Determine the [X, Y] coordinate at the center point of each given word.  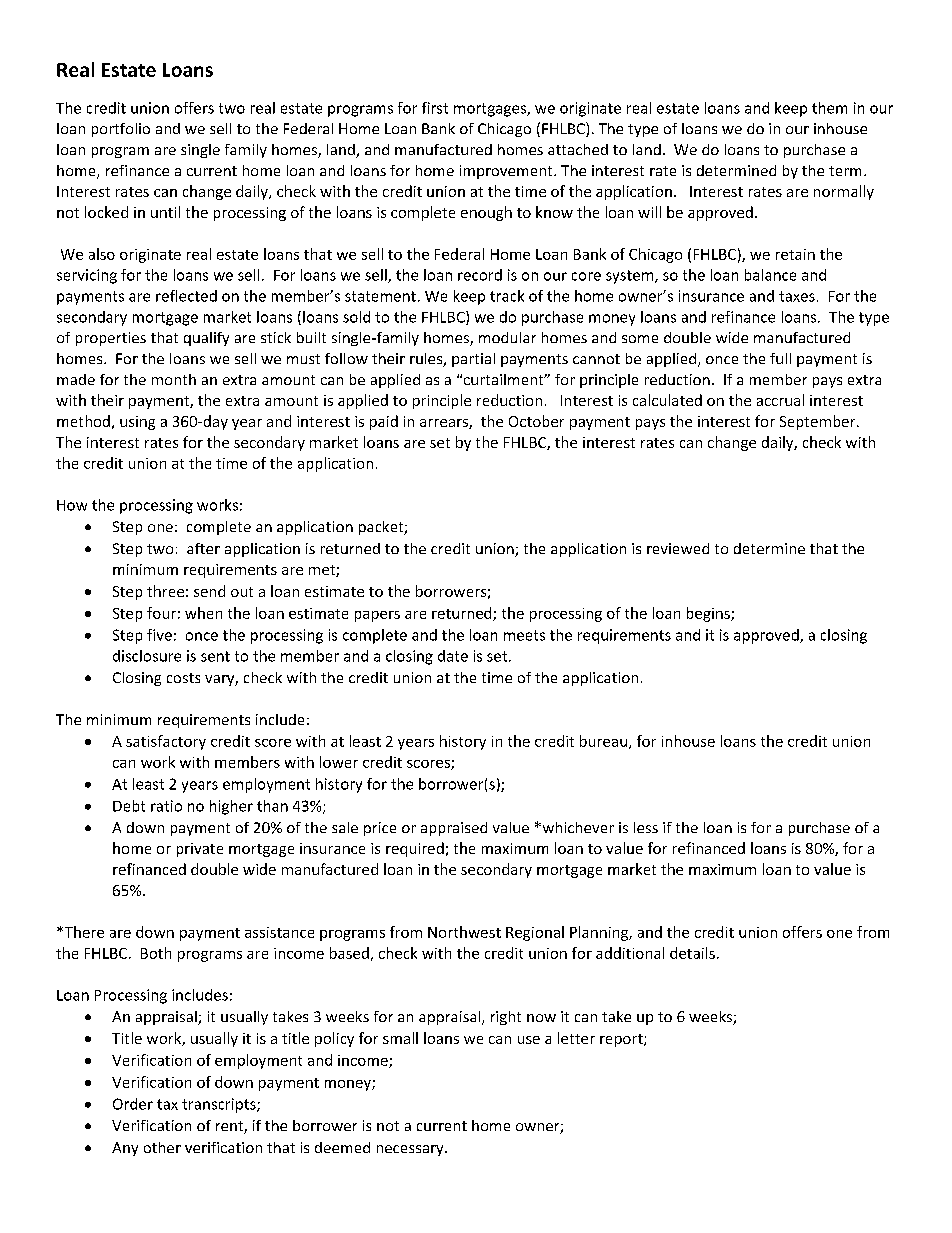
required [415, 849]
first [435, 108]
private [200, 850]
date [453, 656]
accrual [780, 400]
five [159, 635]
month [174, 379]
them [829, 108]
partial [473, 360]
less [646, 827]
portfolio [121, 130]
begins [709, 614]
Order [133, 1104]
